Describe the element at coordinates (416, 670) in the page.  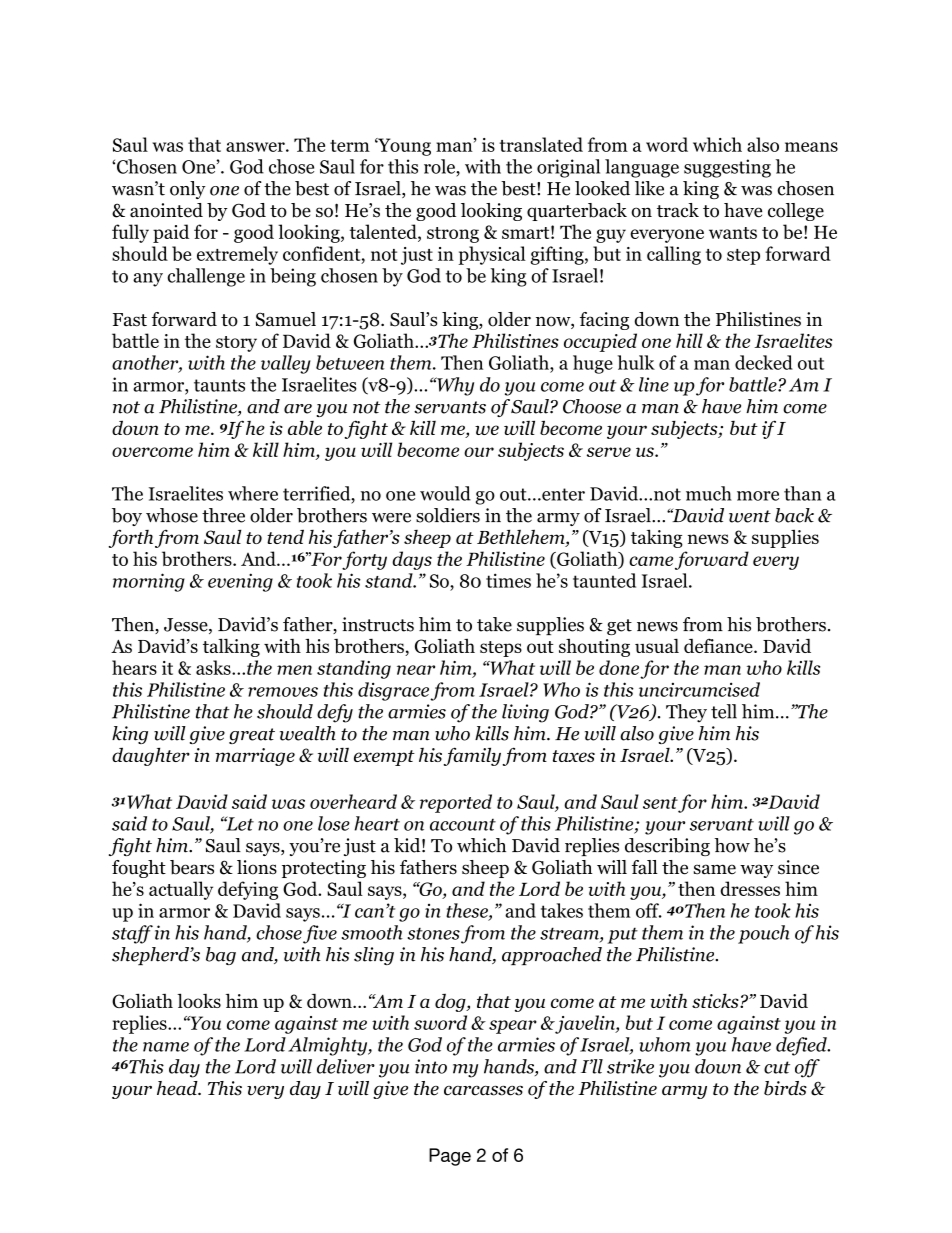
I see `near` at that location.
